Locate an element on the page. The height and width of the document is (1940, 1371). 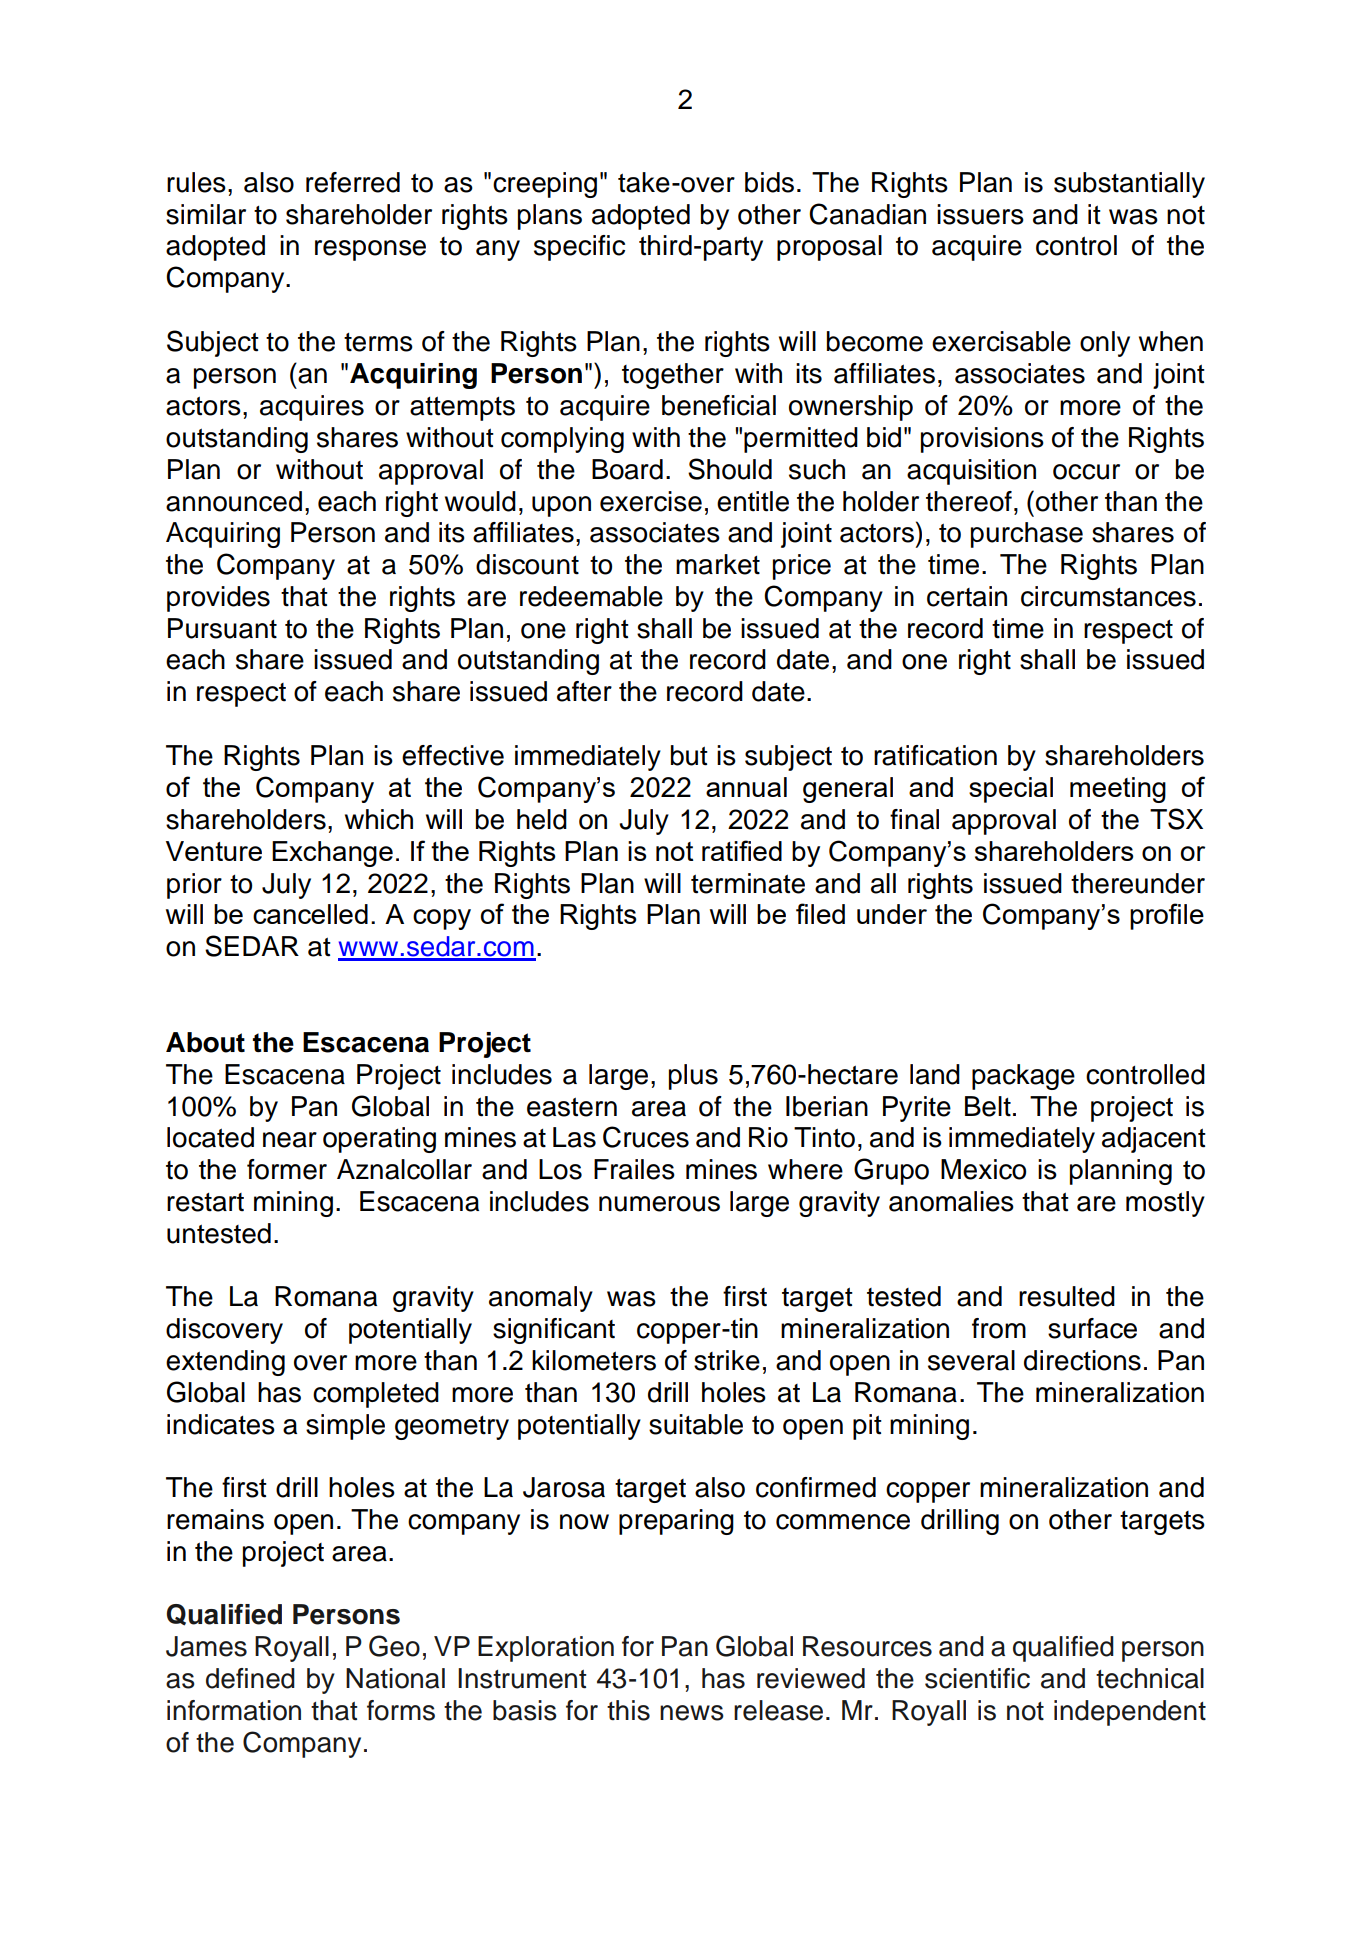
response is located at coordinates (370, 250).
